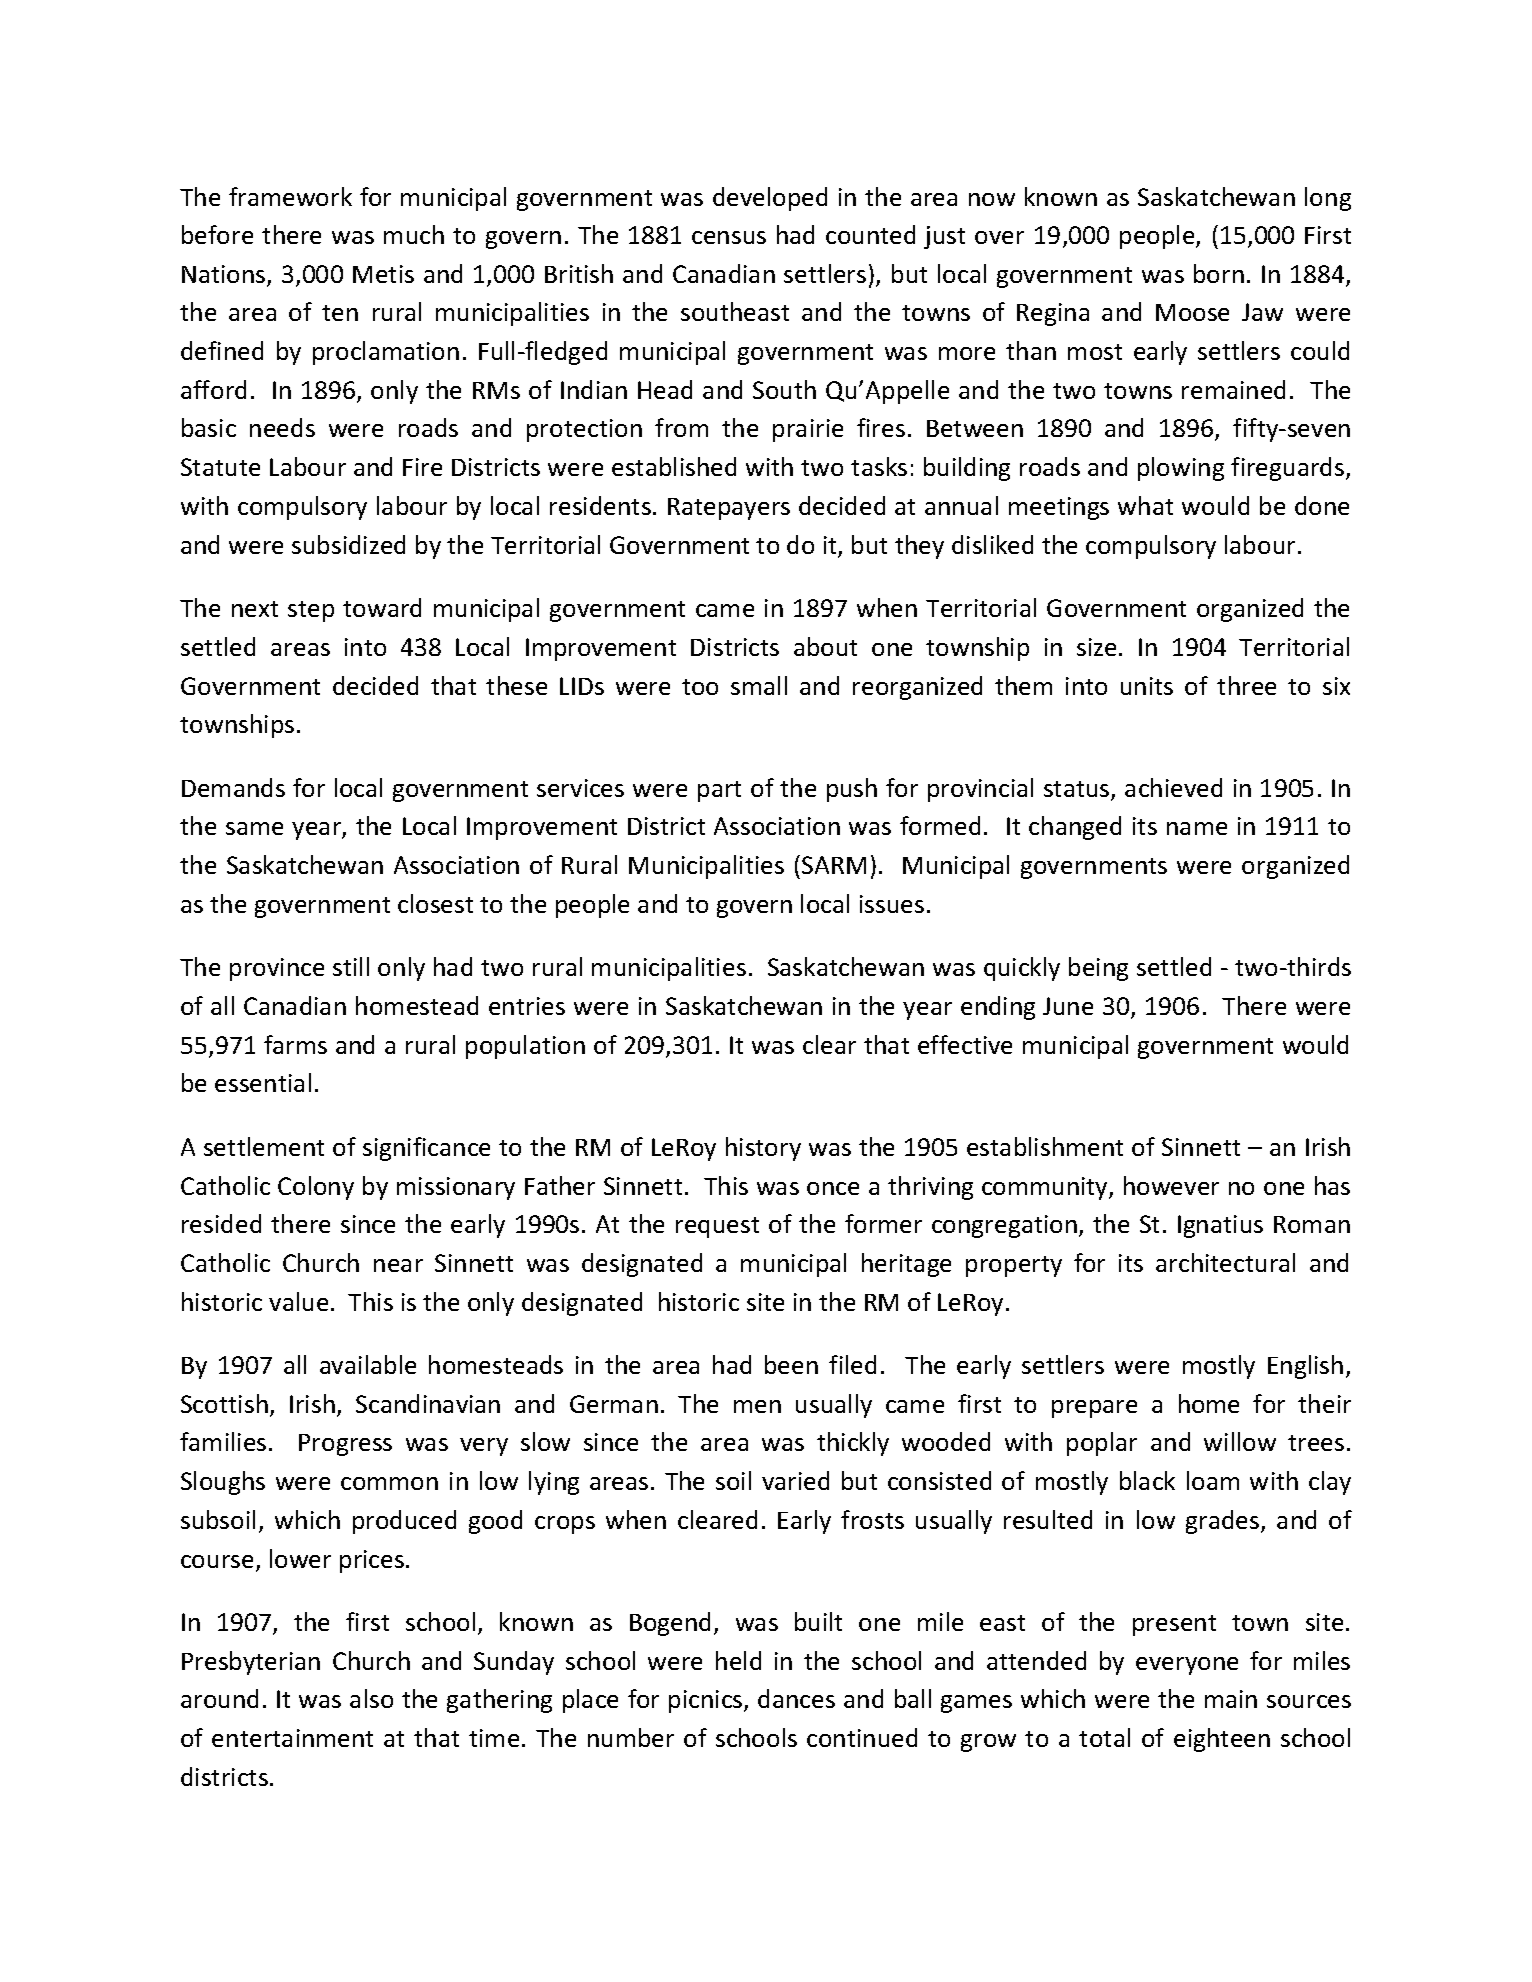  Describe the element at coordinates (796, 1698) in the screenshot. I see `dances` at that location.
